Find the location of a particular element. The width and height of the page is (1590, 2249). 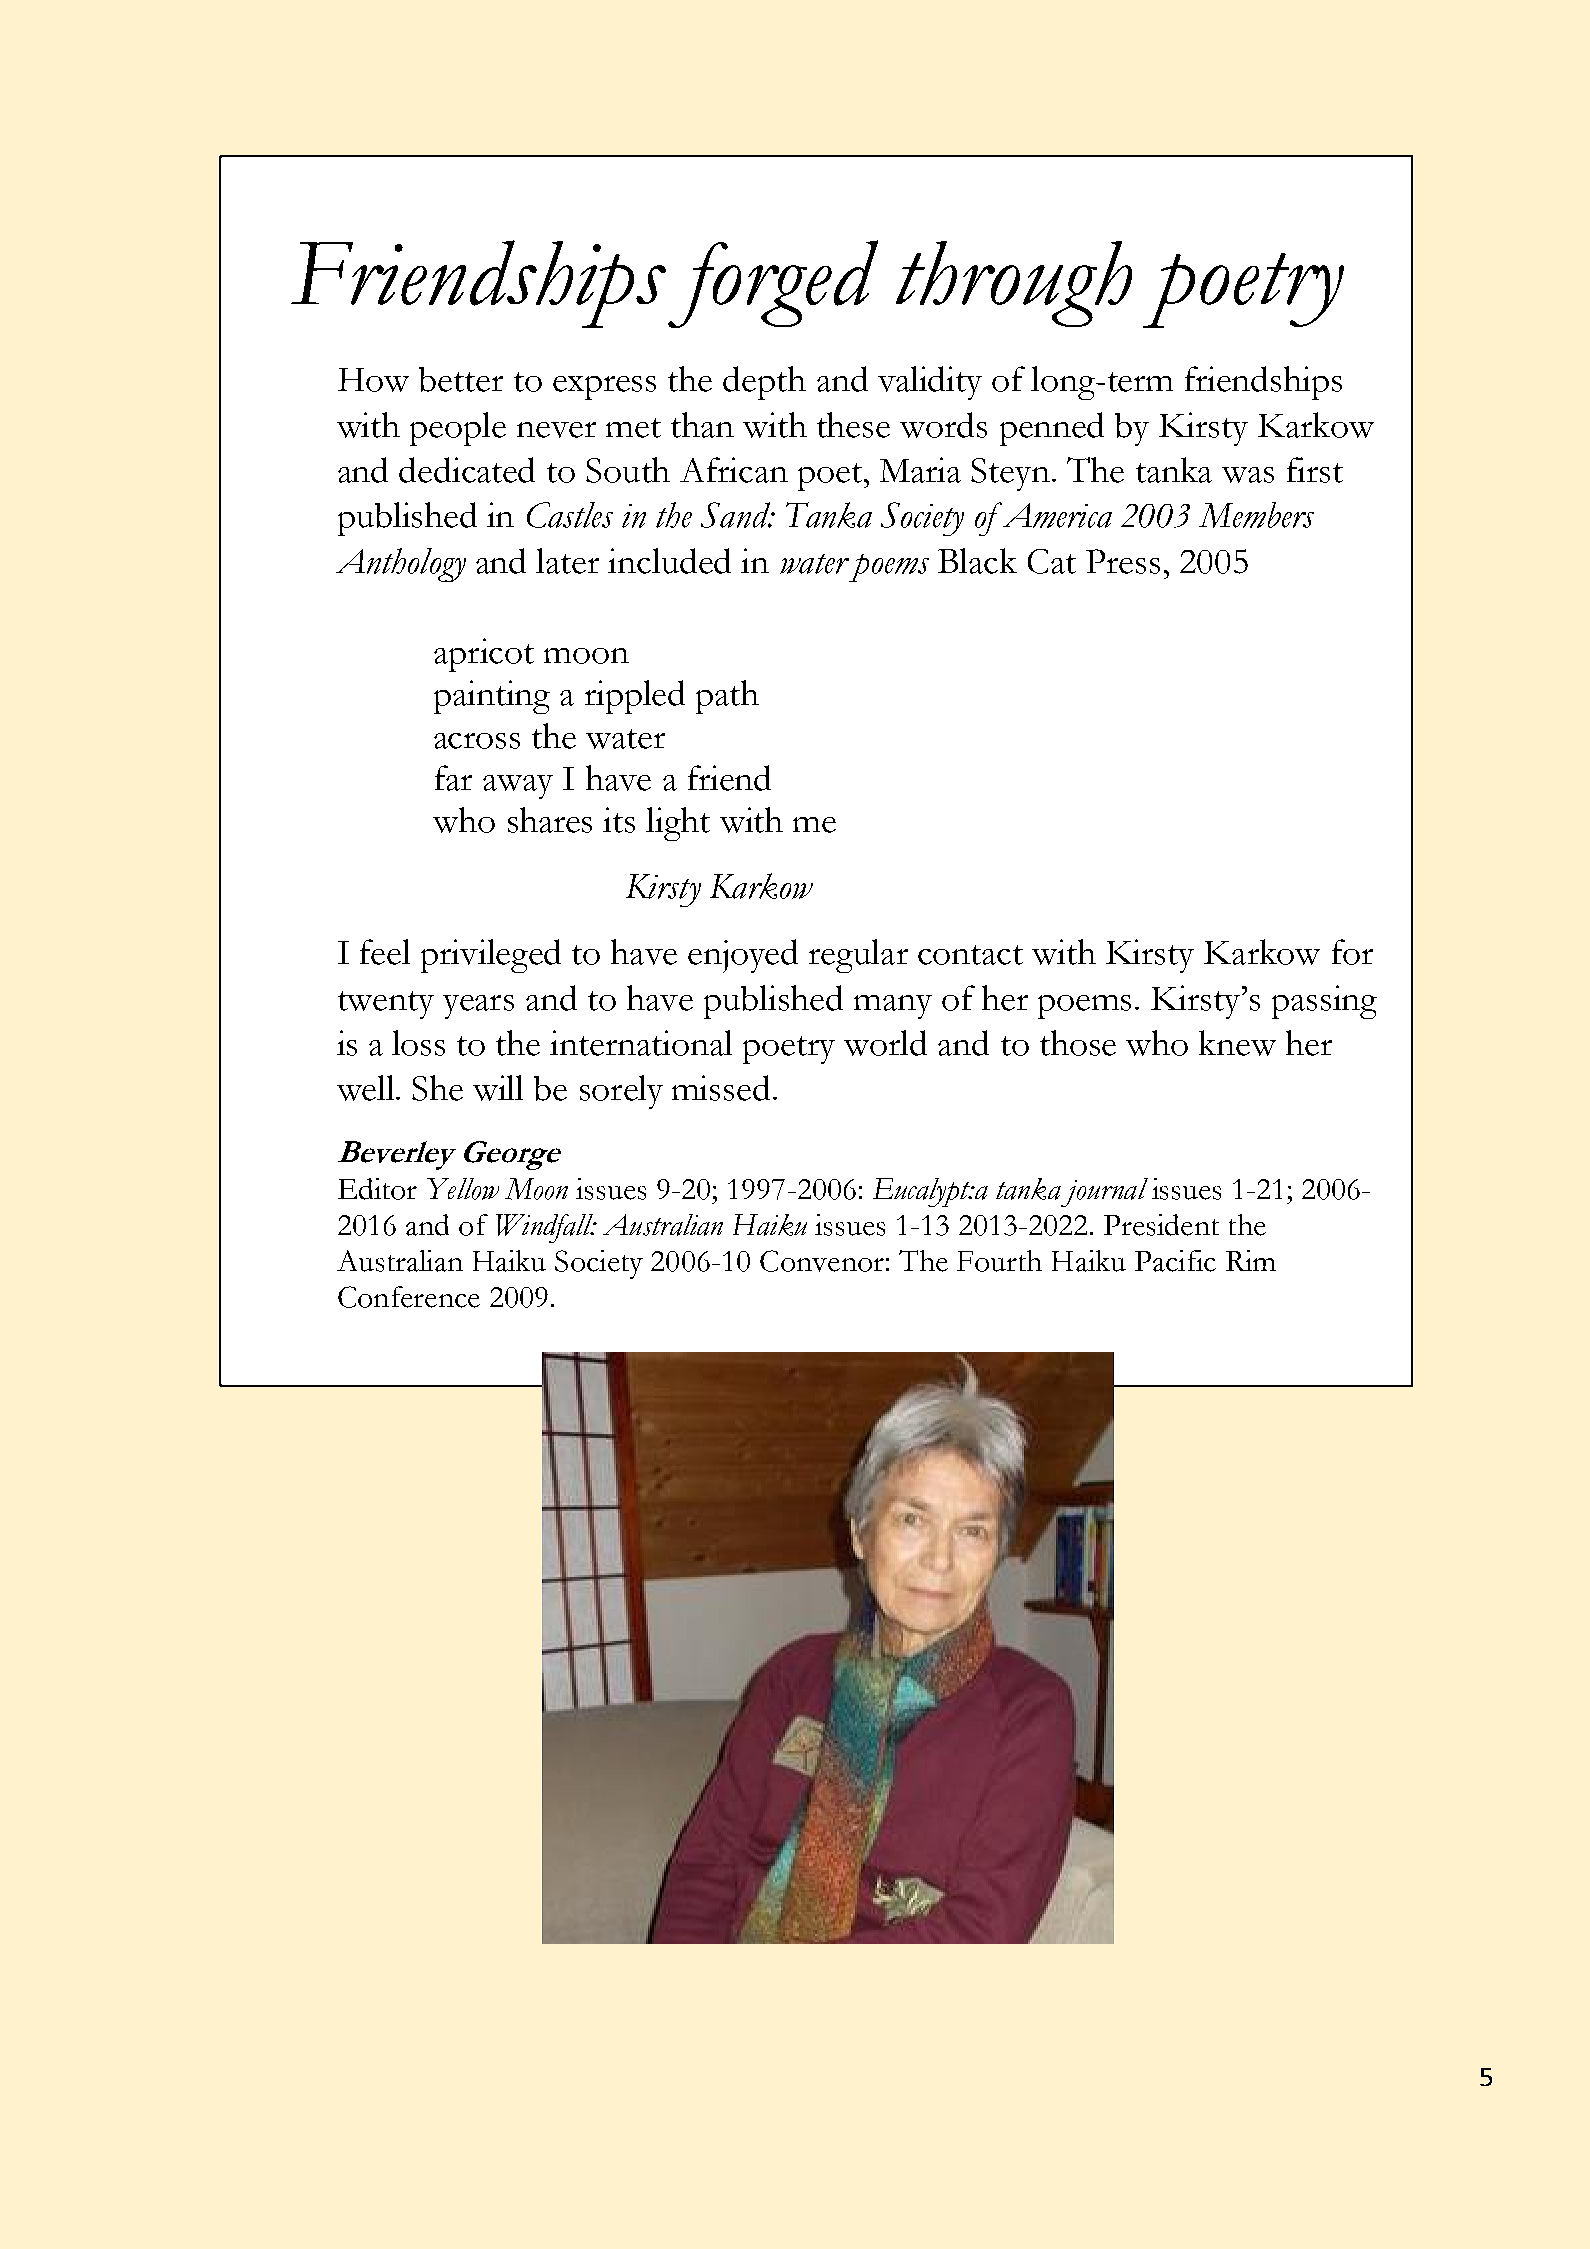

knew is located at coordinates (1237, 1043).
